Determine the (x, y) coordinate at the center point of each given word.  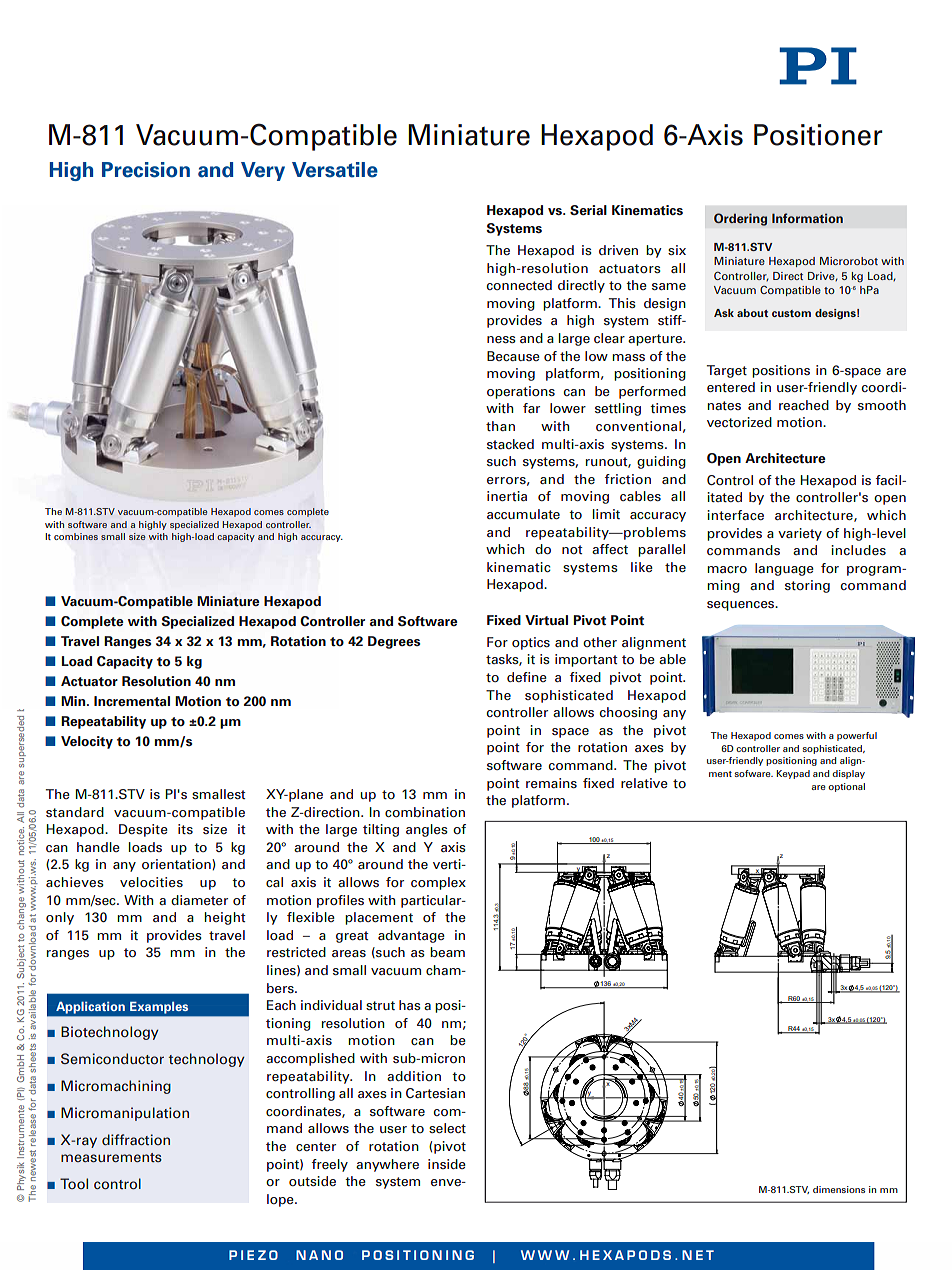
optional (846, 787)
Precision (146, 170)
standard (75, 812)
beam (447, 952)
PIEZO (253, 1255)
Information (807, 218)
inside (447, 1164)
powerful (857, 736)
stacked (510, 444)
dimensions (839, 1189)
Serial (588, 210)
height (225, 918)
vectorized (739, 422)
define (527, 677)
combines (76, 536)
